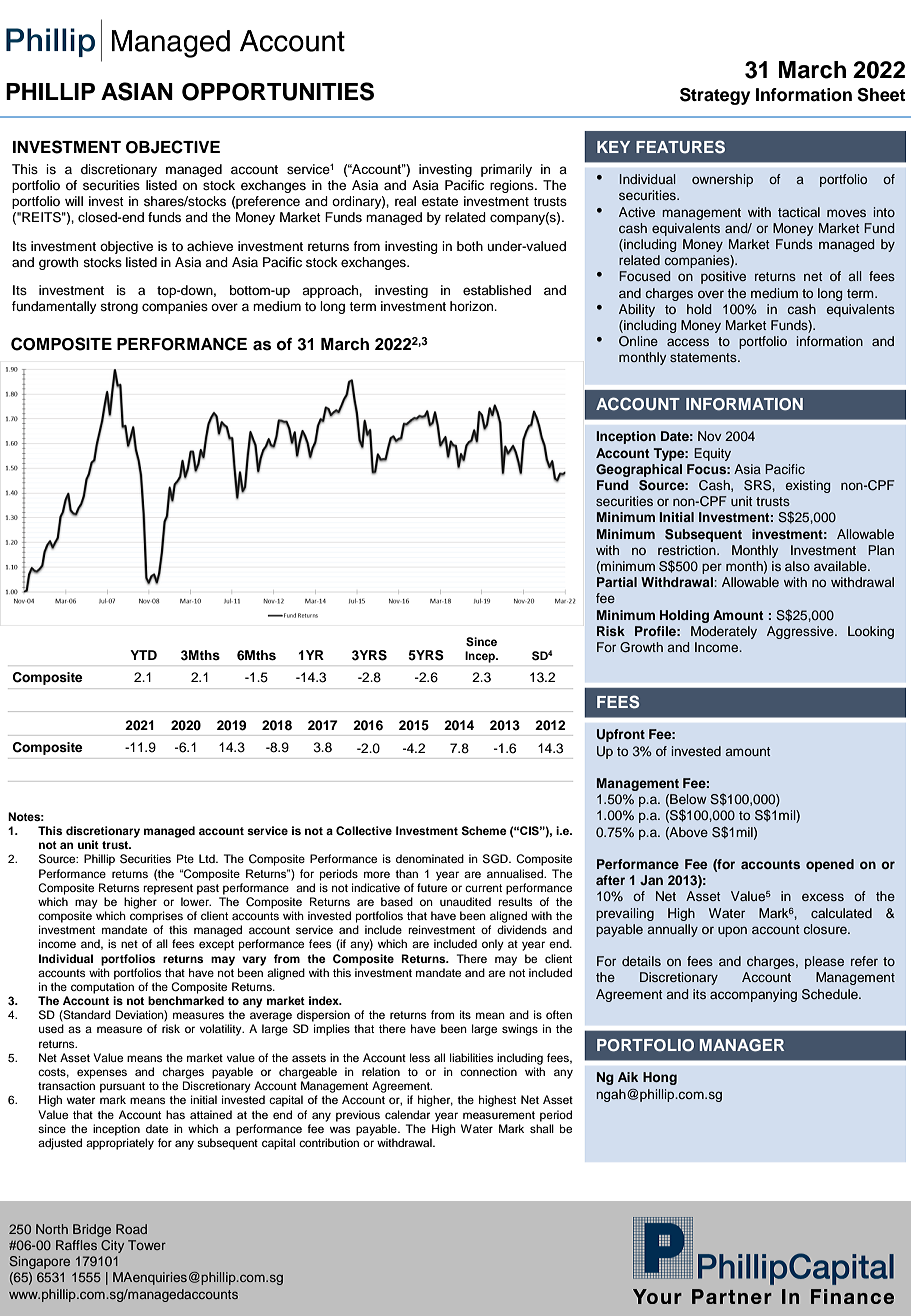 This screenshot has height=1316, width=911. What do you see at coordinates (131, 1229) in the screenshot?
I see `Road` at bounding box center [131, 1229].
